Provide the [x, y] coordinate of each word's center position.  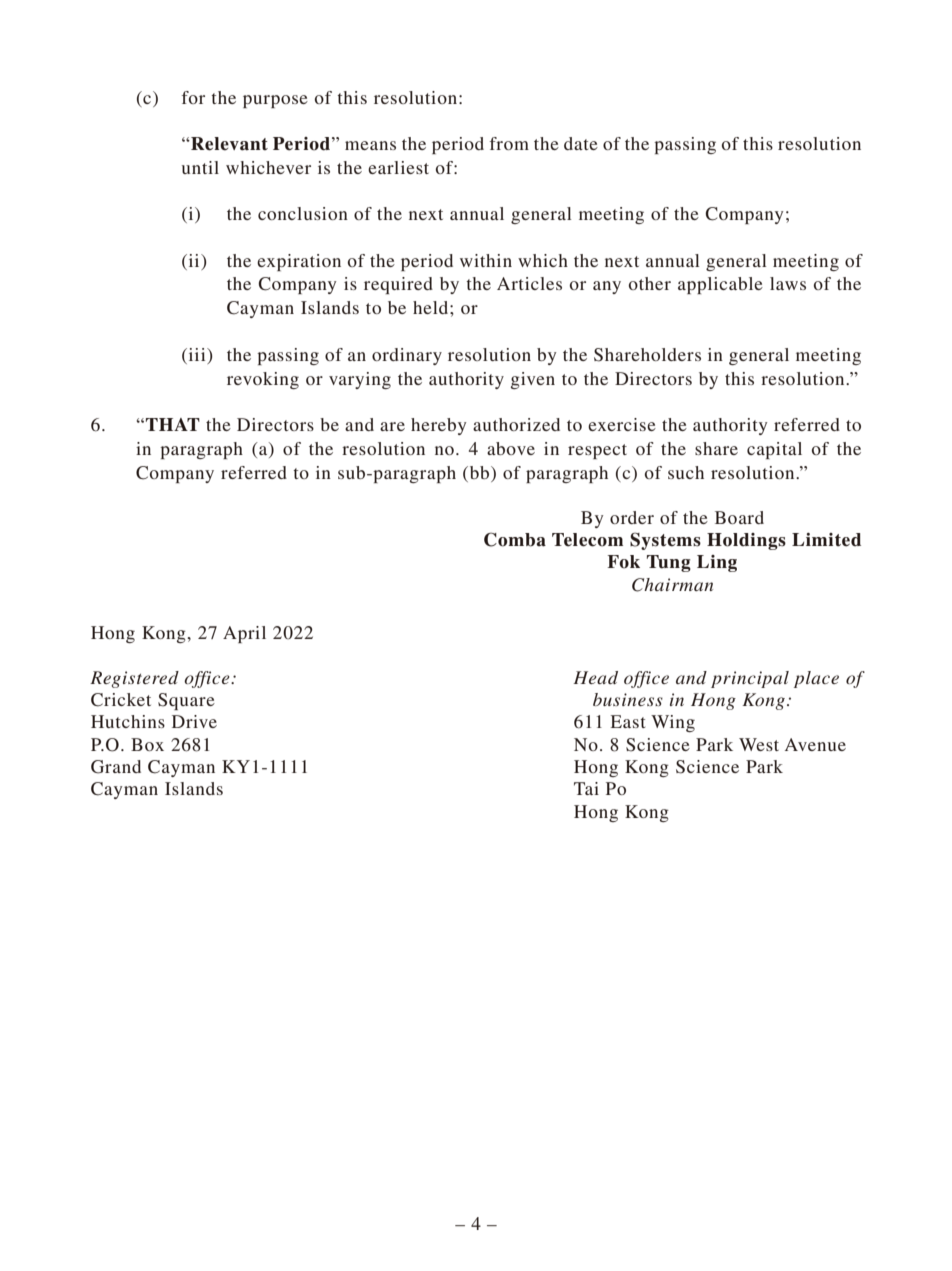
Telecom [587, 540]
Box [147, 744]
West [759, 744]
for [193, 97]
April [244, 634]
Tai [586, 788]
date [581, 143]
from [509, 143]
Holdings [746, 541]
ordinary [407, 356]
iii [197, 354]
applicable [720, 285]
